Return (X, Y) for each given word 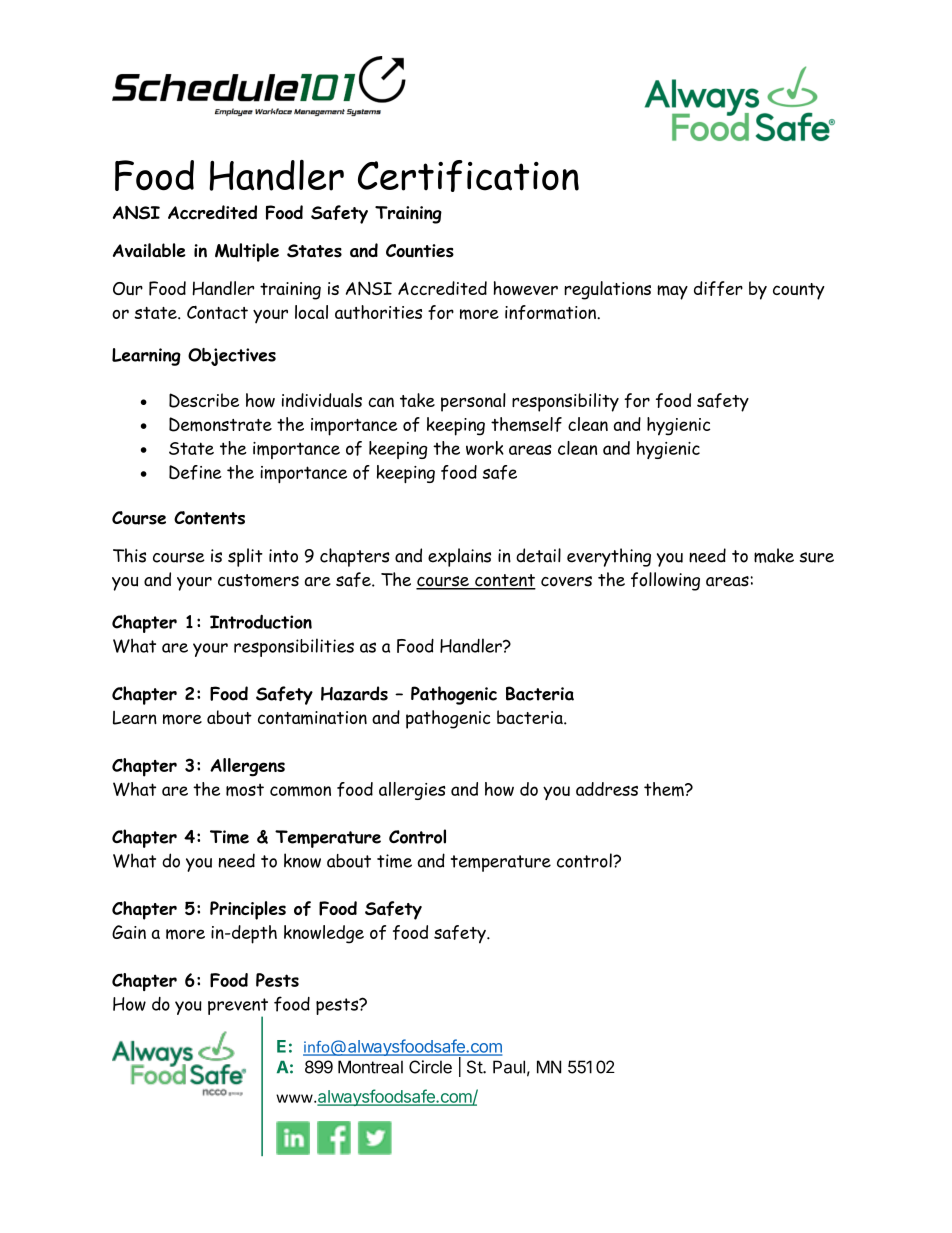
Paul (509, 1067)
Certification (468, 176)
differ (718, 288)
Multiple (247, 252)
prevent (238, 1007)
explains (459, 557)
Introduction (261, 622)
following (665, 581)
